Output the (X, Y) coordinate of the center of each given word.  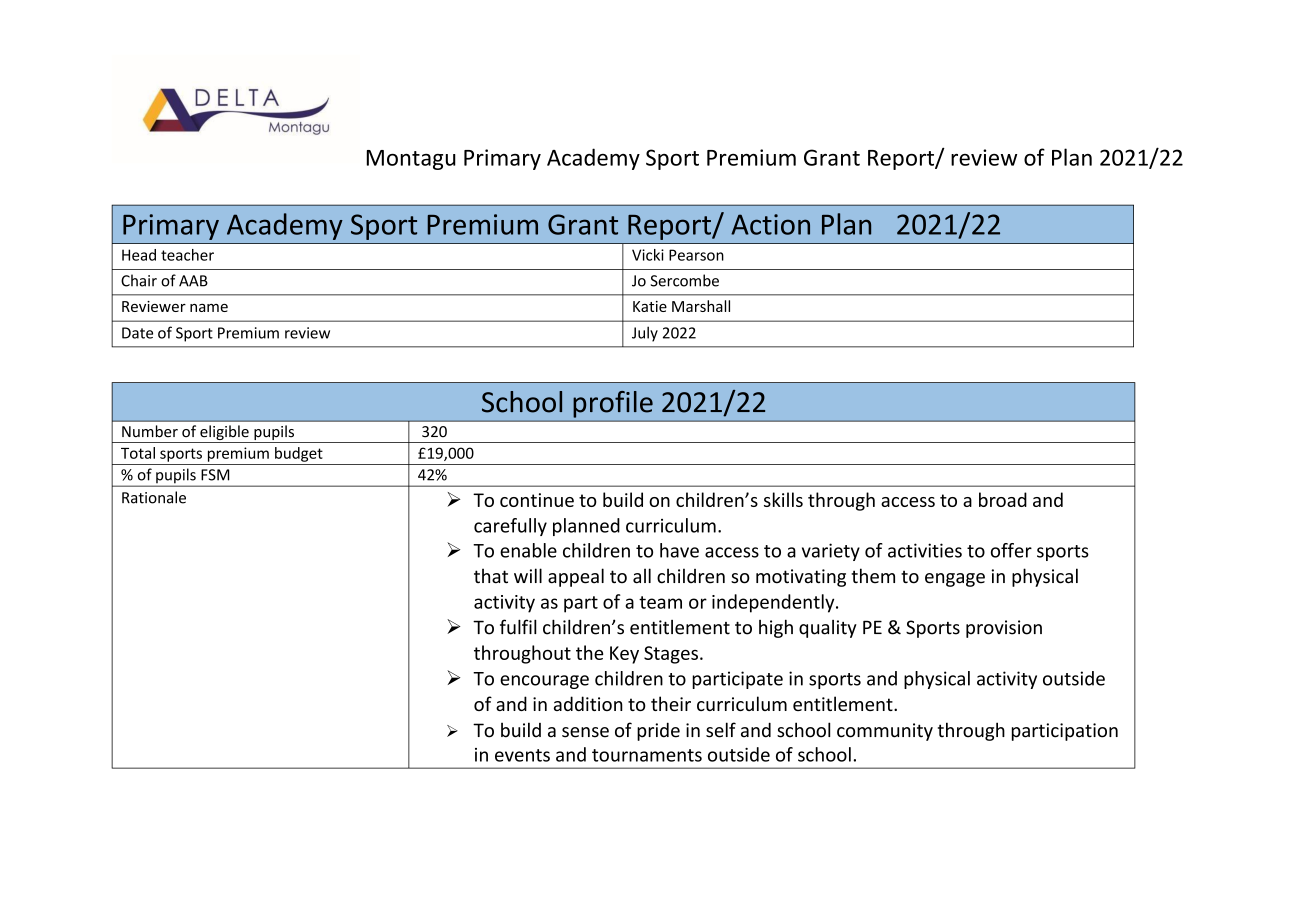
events (522, 755)
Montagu (411, 160)
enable (528, 550)
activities (925, 550)
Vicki (648, 255)
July (645, 334)
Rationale (154, 497)
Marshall (701, 306)
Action (770, 224)
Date (137, 333)
